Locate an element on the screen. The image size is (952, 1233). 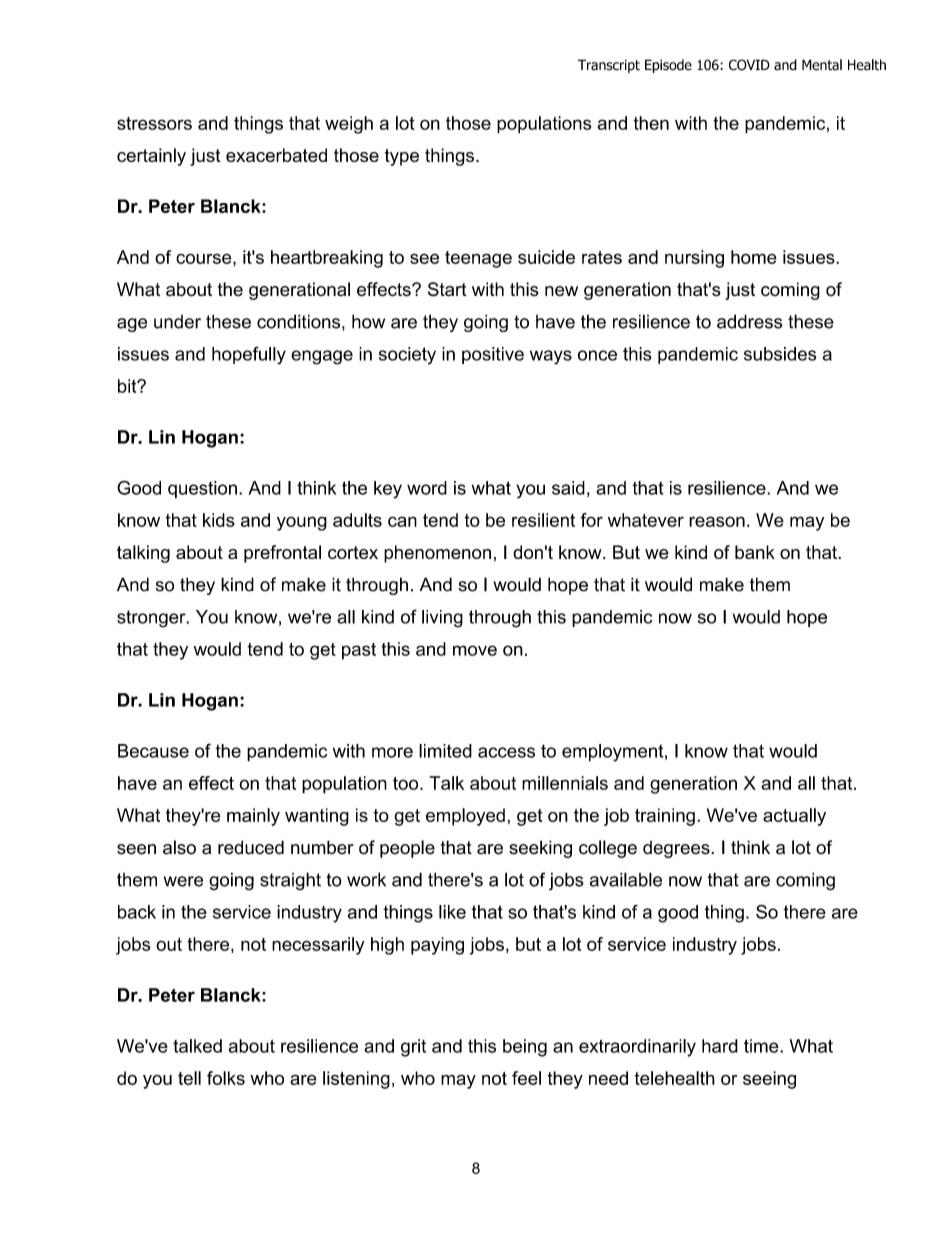
COVID is located at coordinates (749, 65).
